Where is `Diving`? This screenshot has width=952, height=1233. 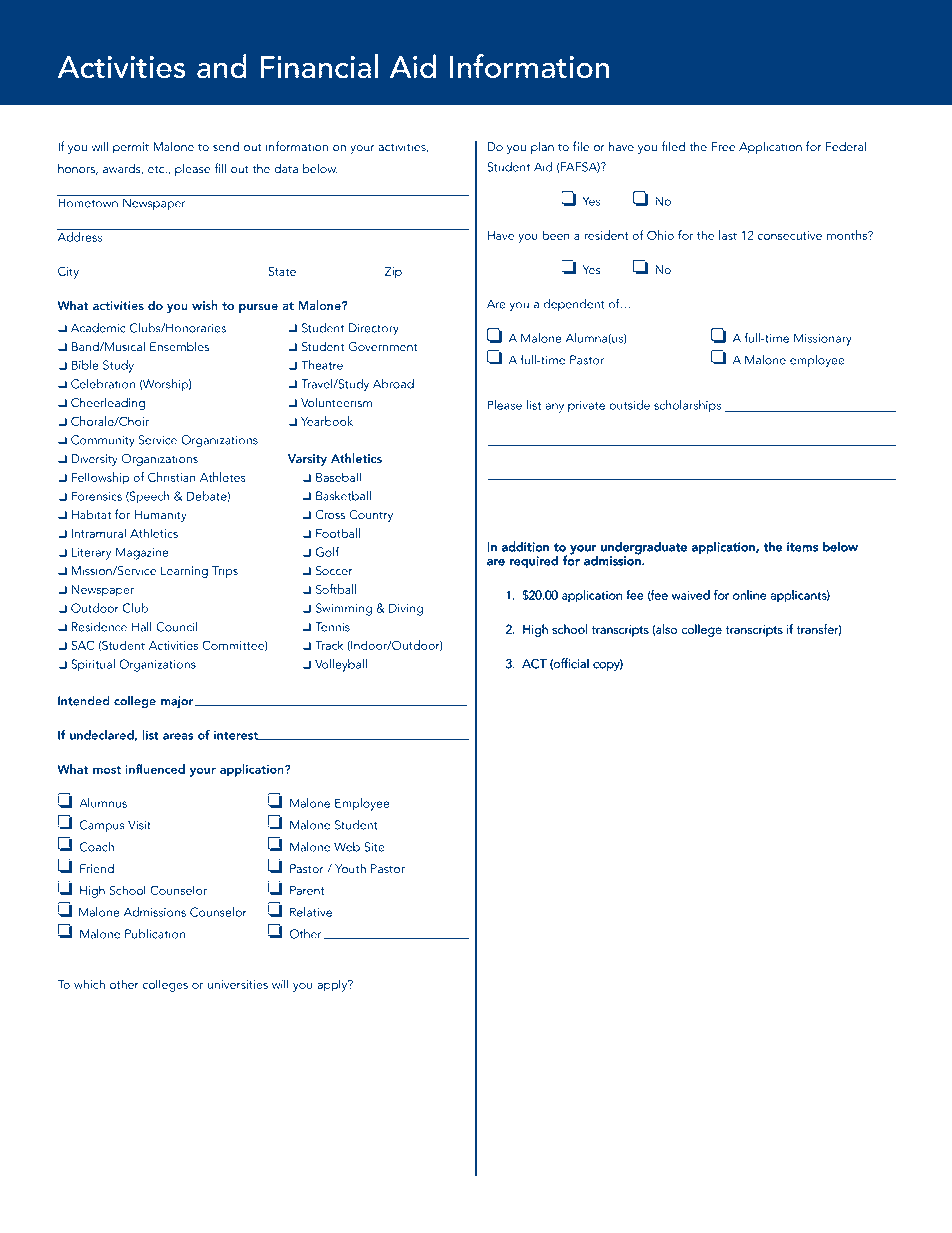
Diving is located at coordinates (406, 609).
